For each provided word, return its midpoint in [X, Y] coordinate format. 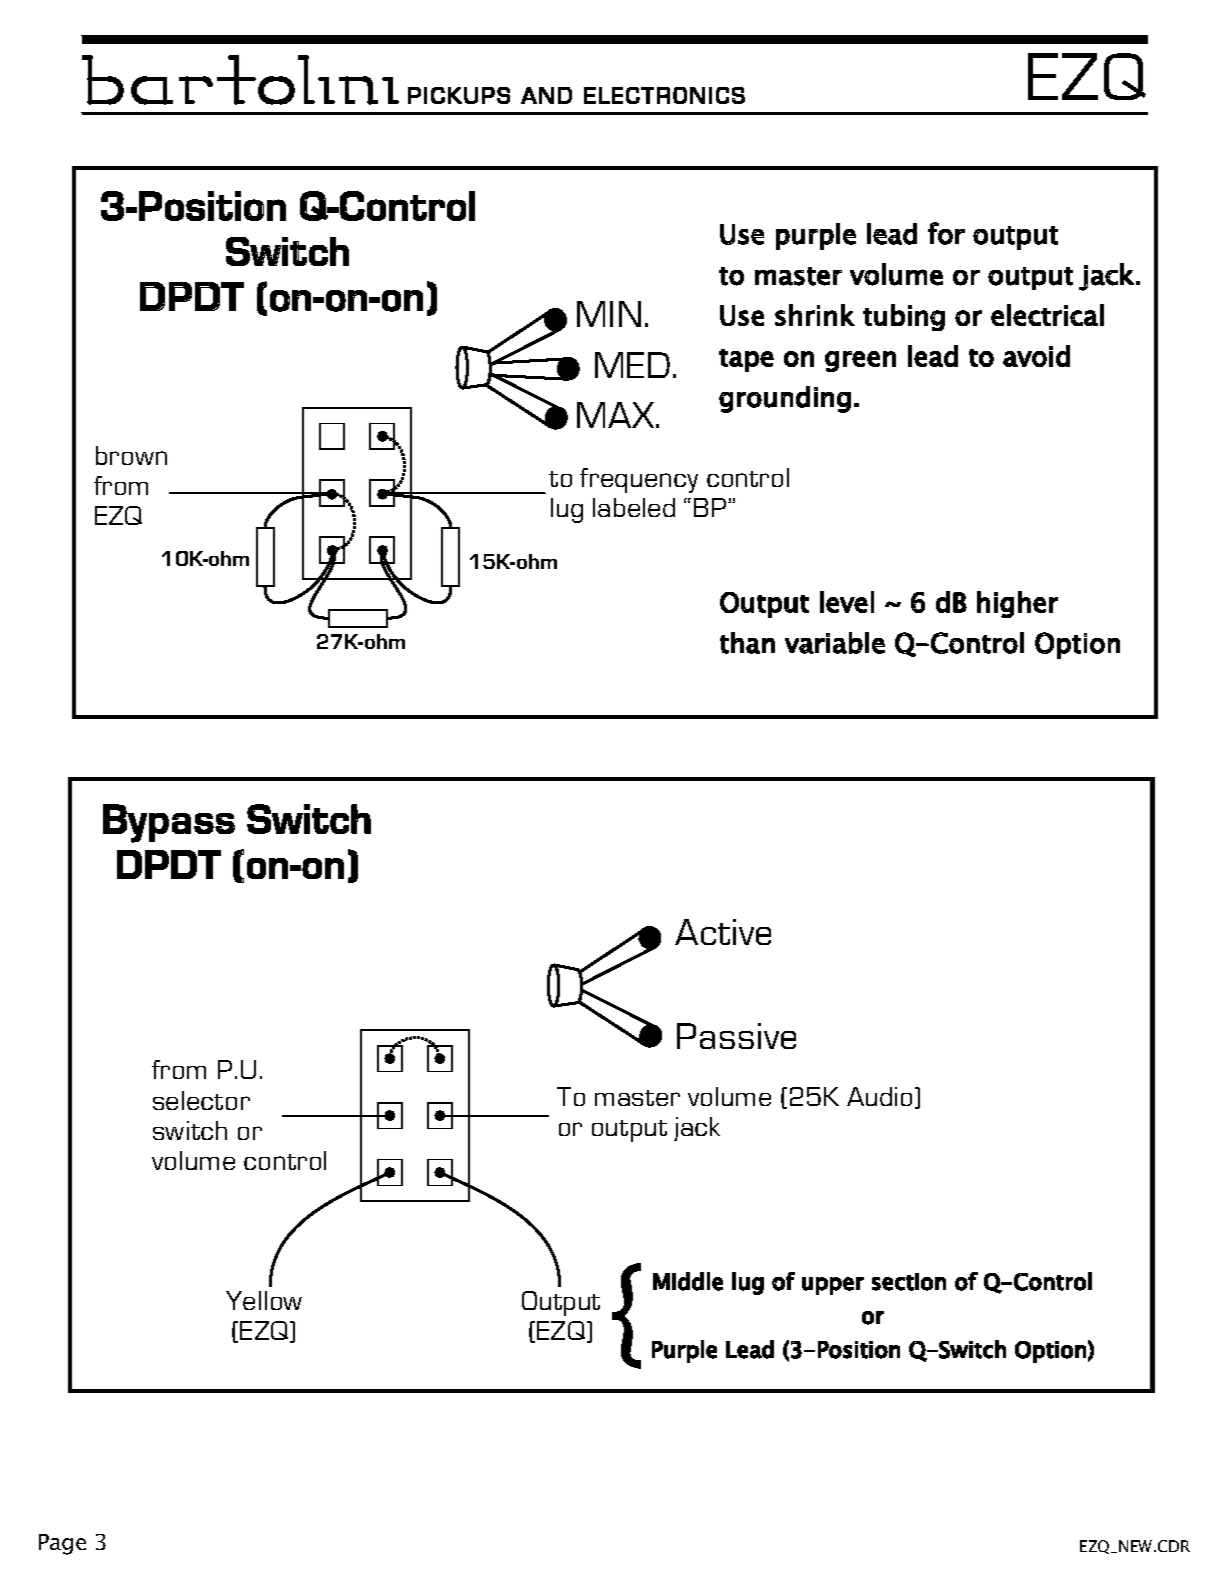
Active [723, 932]
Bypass [169, 823]
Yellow [264, 1300]
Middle [688, 1281]
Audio [879, 1096]
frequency [639, 480]
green [860, 361]
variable [835, 643]
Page [62, 1544]
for [946, 233]
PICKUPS [459, 95]
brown [131, 455]
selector [201, 1100]
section [909, 1282]
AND [546, 95]
